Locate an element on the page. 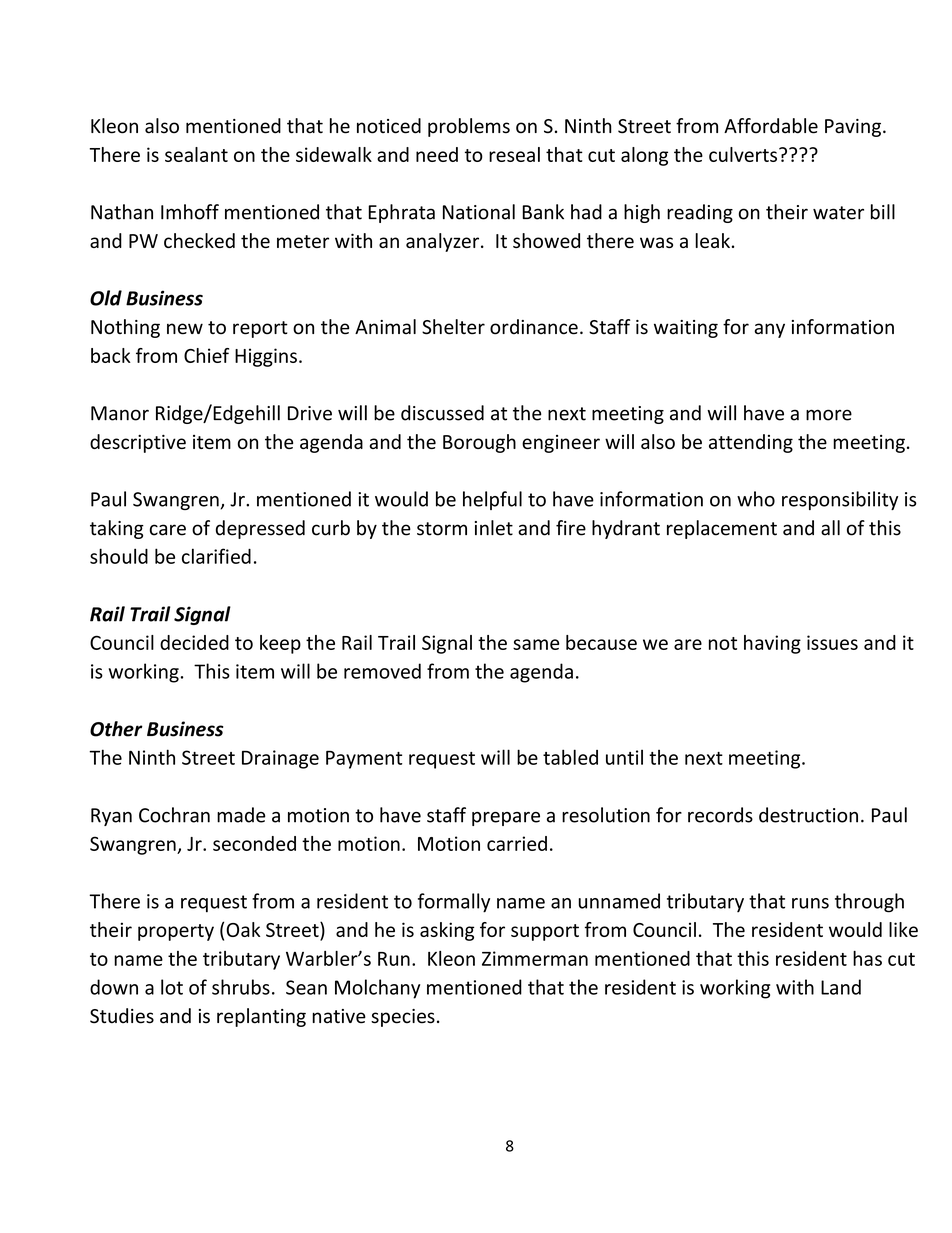  lot is located at coordinates (172, 987).
